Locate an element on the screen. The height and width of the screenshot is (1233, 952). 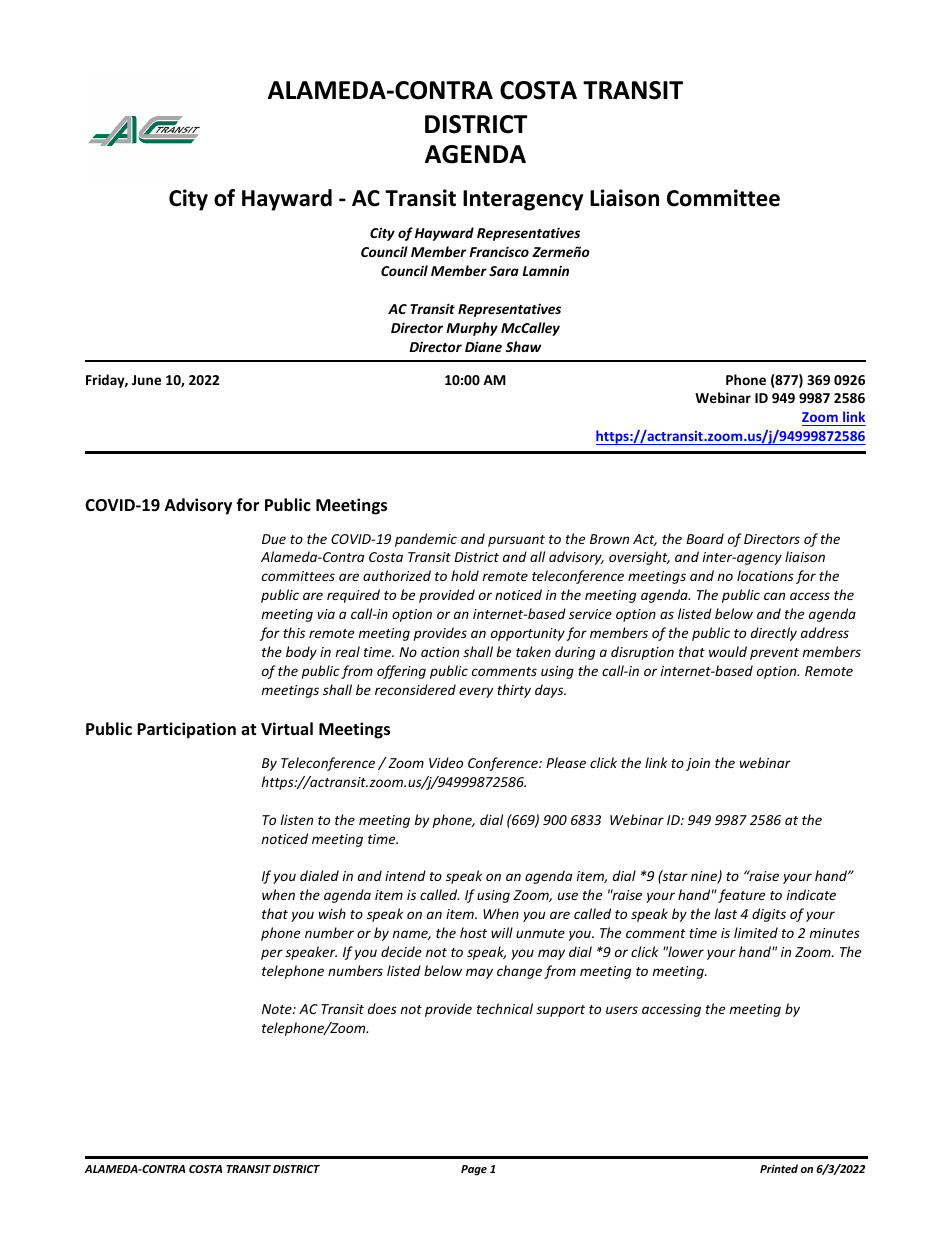
Sara is located at coordinates (504, 271).
